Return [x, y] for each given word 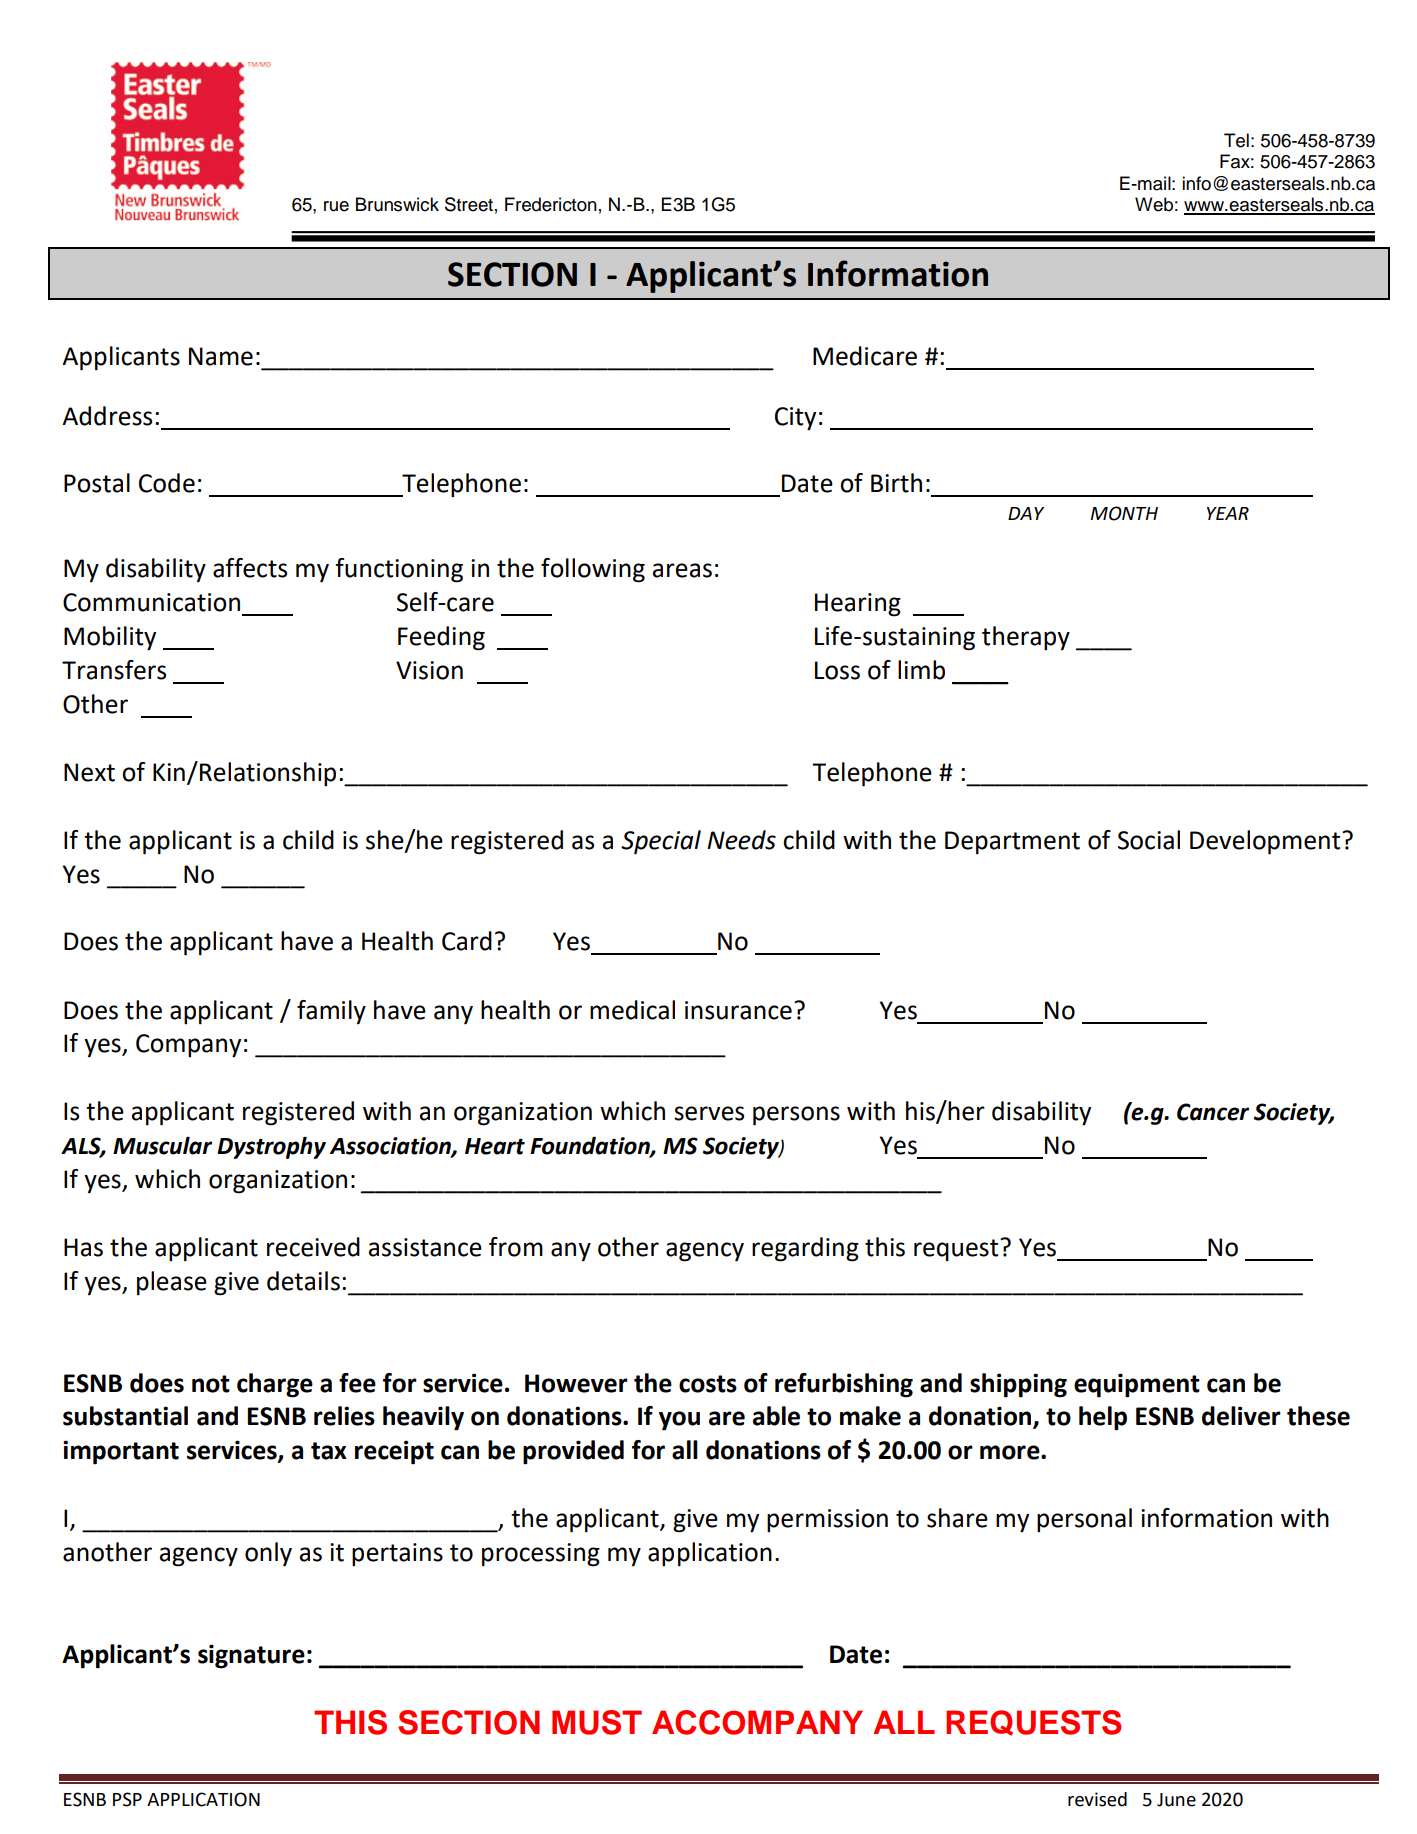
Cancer [1213, 1112]
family [331, 1012]
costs [708, 1384]
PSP [127, 1799]
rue [336, 206]
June [1176, 1800]
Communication [151, 602]
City [795, 419]
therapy [1026, 638]
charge [275, 1385]
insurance [738, 1010]
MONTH [1124, 513]
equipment [1137, 1385]
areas [682, 570]
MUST [597, 1722]
